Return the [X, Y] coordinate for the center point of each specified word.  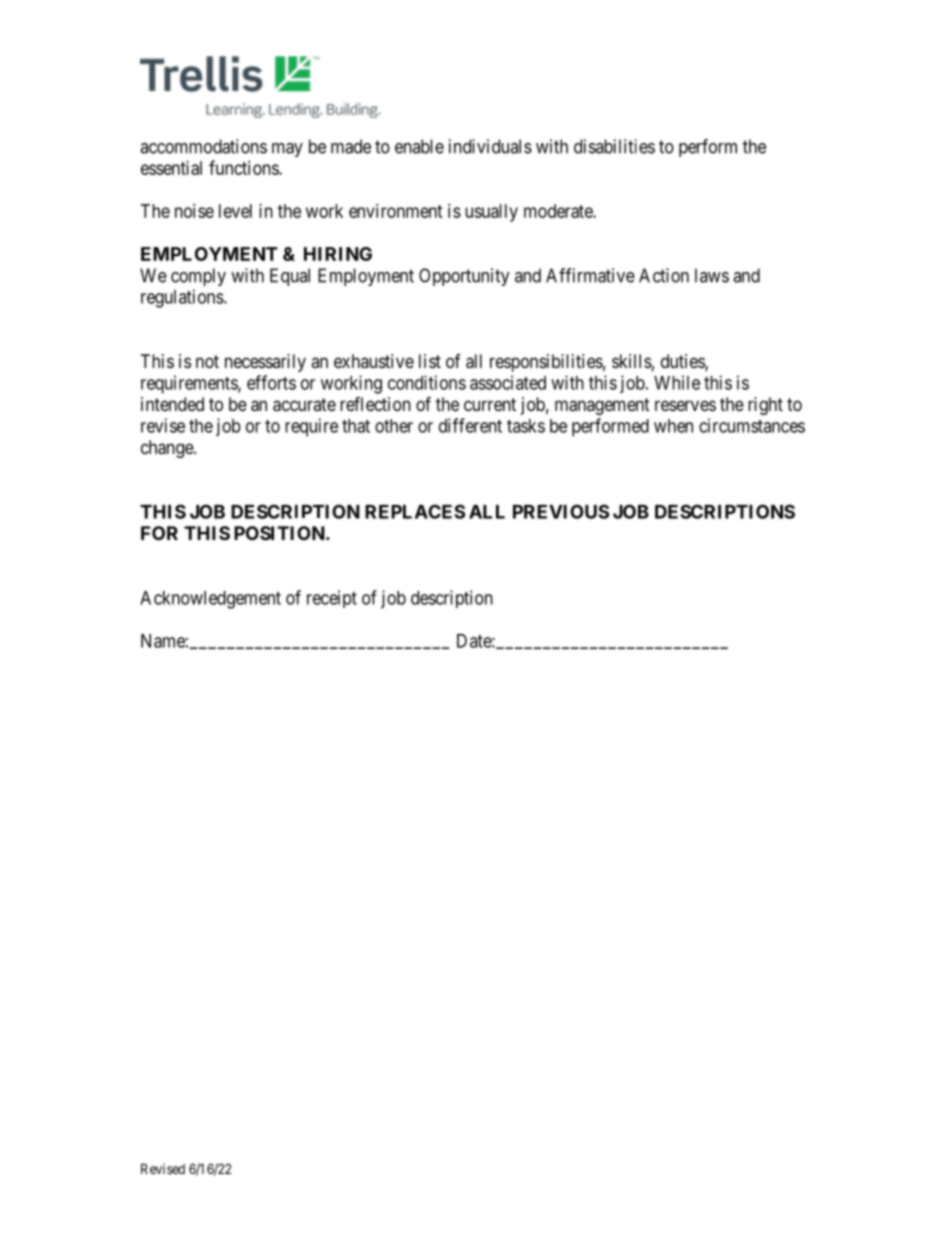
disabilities [614, 146]
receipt [332, 599]
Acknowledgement [210, 600]
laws [712, 275]
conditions [427, 382]
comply [198, 277]
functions [244, 167]
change [168, 449]
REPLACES [415, 511]
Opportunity [464, 277]
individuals [490, 146]
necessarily [265, 363]
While [677, 382]
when [673, 426]
